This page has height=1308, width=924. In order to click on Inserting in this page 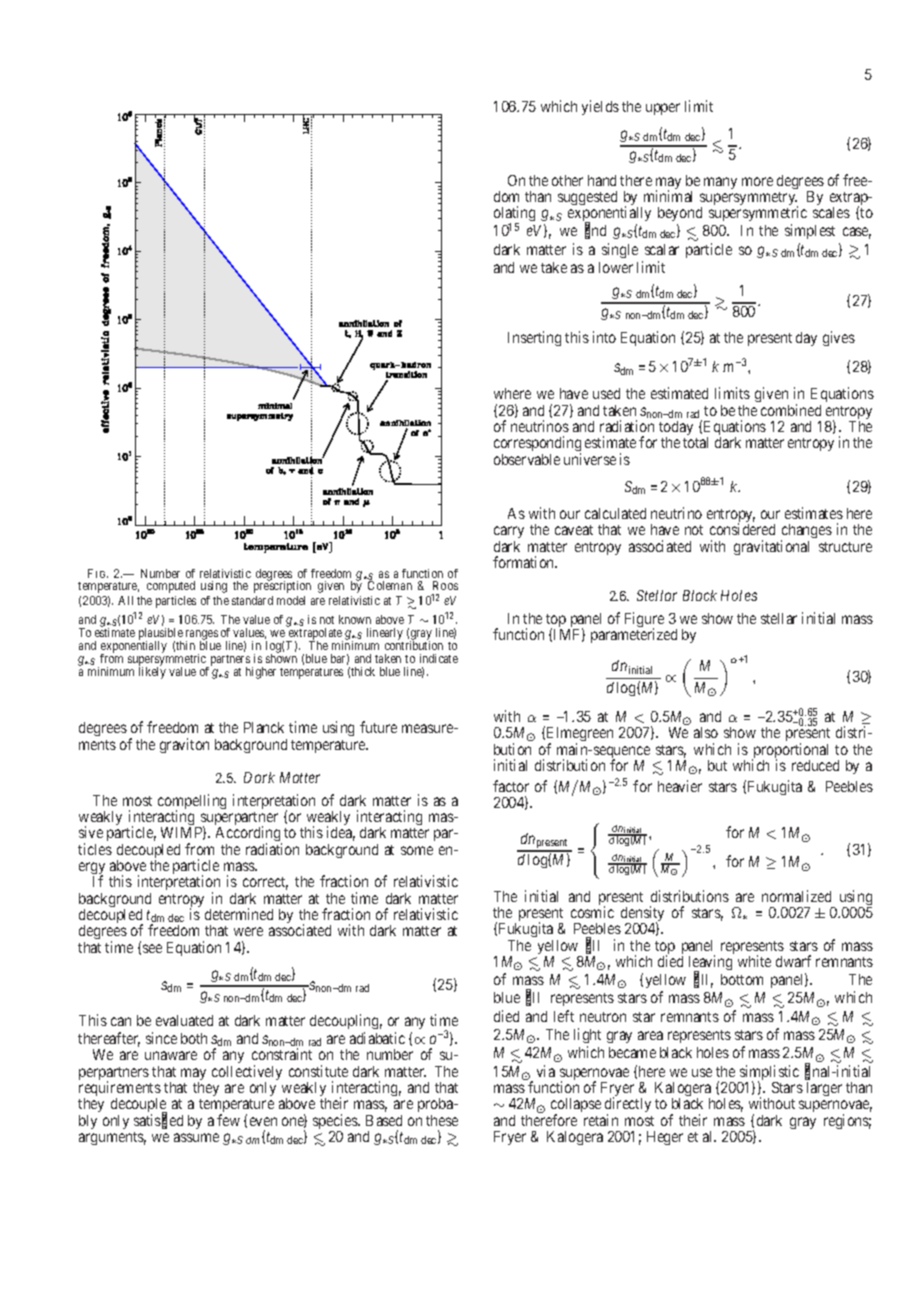, I will do `click(534, 338)`.
